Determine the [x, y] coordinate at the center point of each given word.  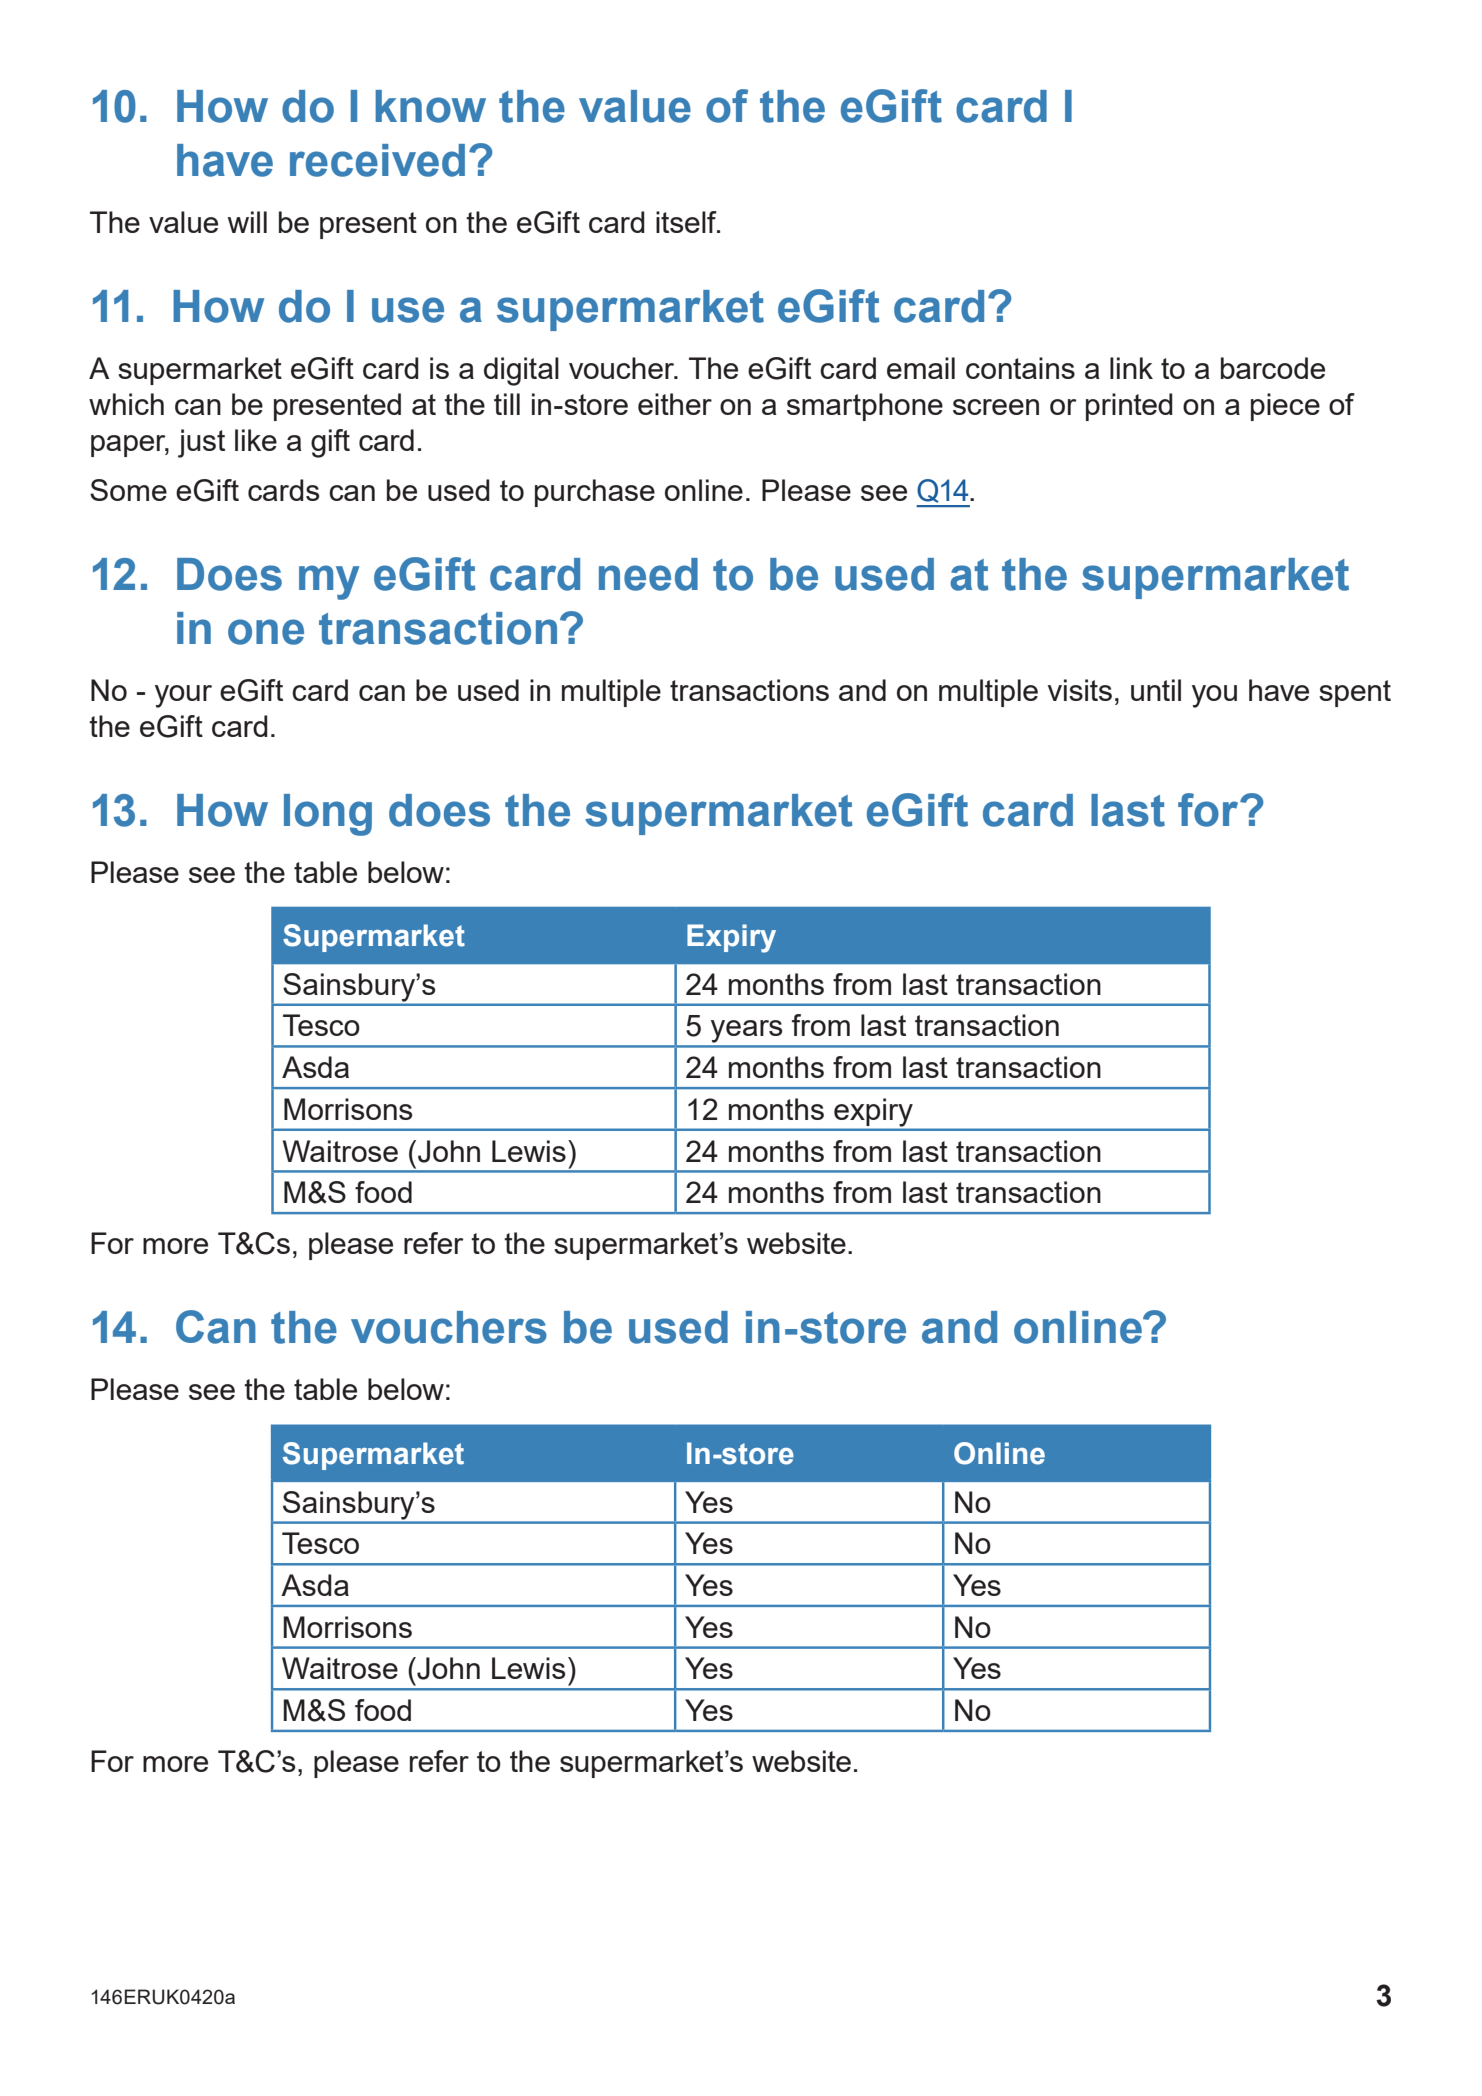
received [377, 160]
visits [1080, 690]
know [430, 106]
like [256, 440]
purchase [595, 493]
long [328, 815]
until [1156, 690]
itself [687, 222]
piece [1285, 407]
